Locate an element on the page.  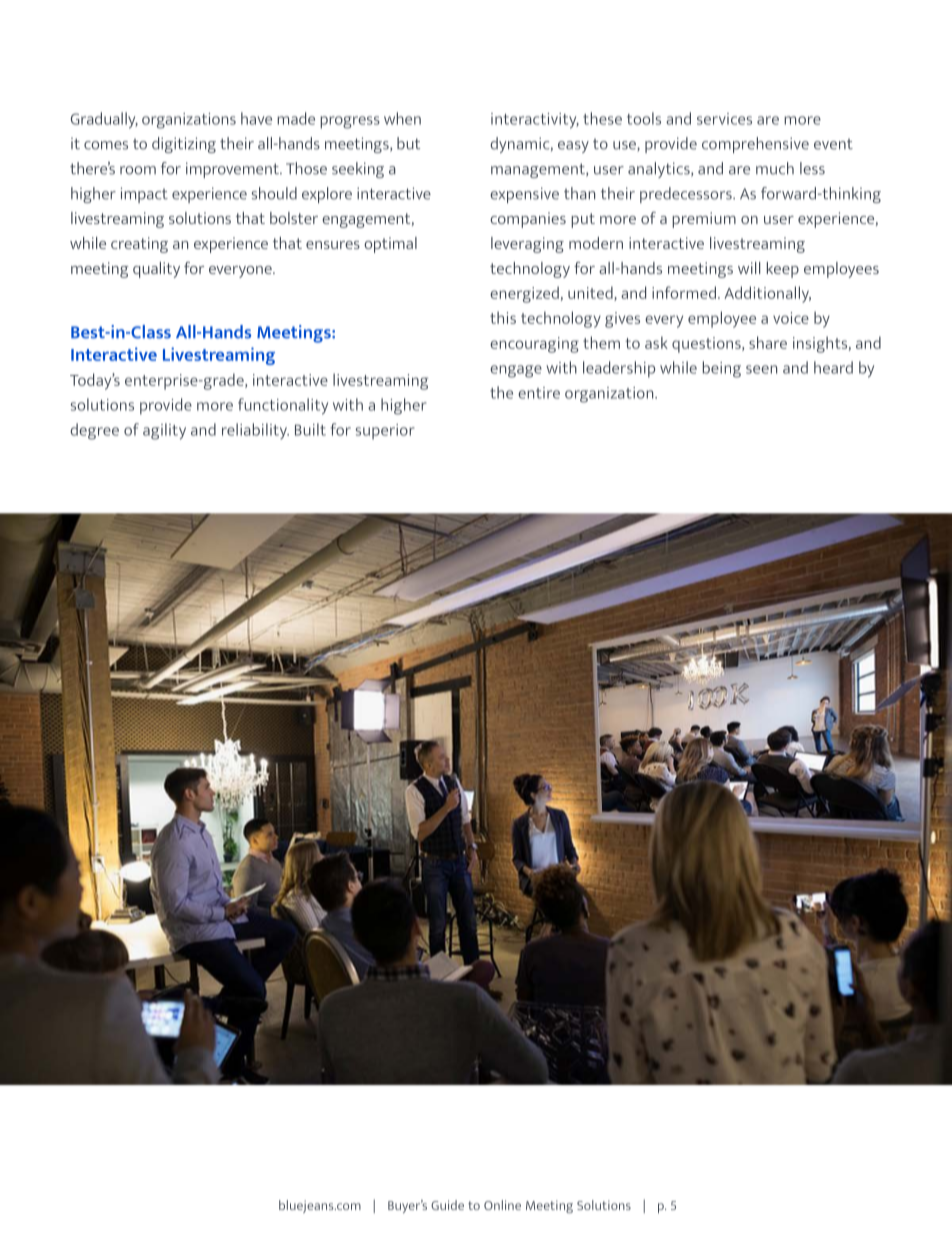
comprehensive is located at coordinates (755, 145).
